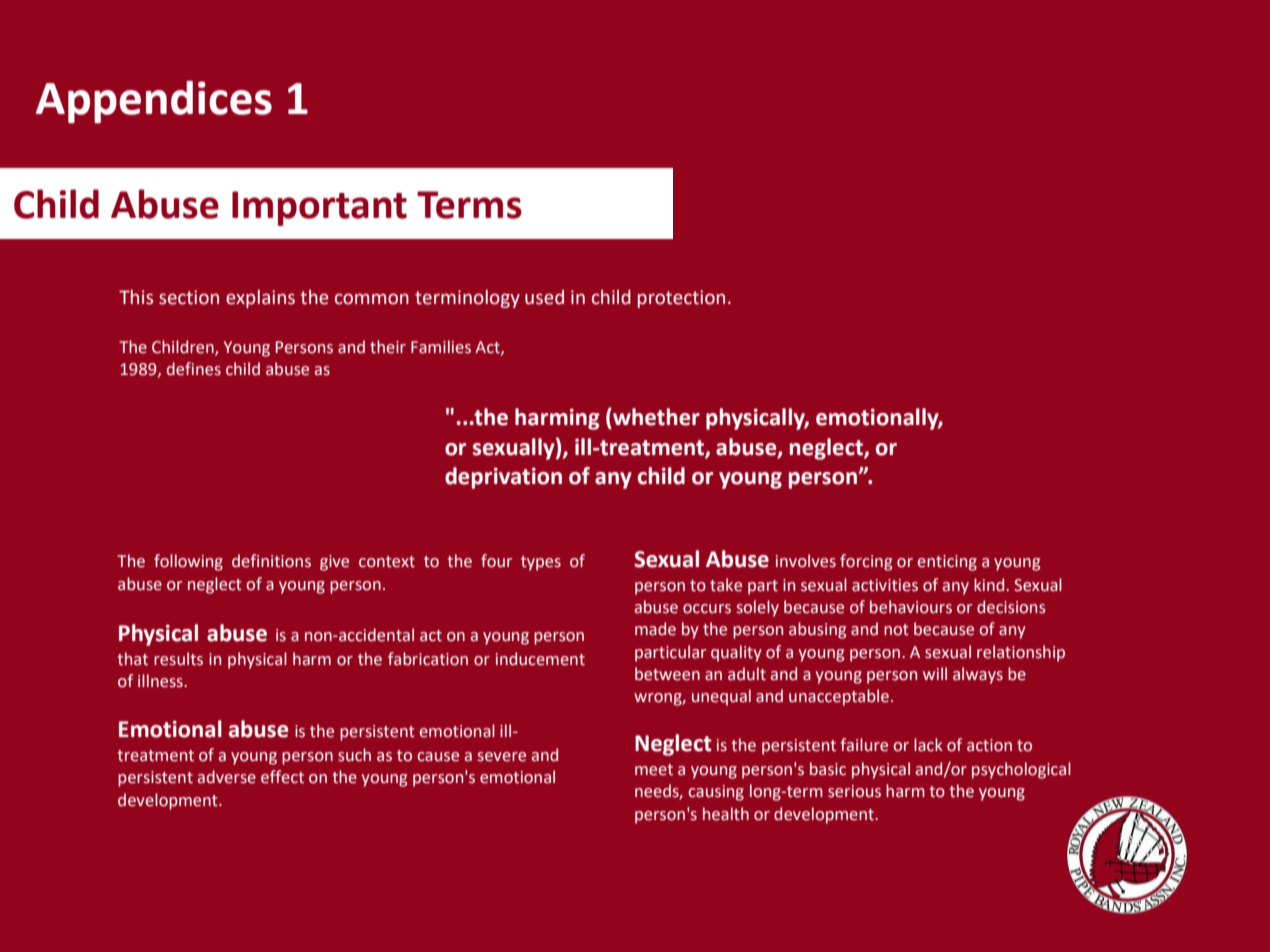  Describe the element at coordinates (319, 208) in the document. I see `Important` at that location.
